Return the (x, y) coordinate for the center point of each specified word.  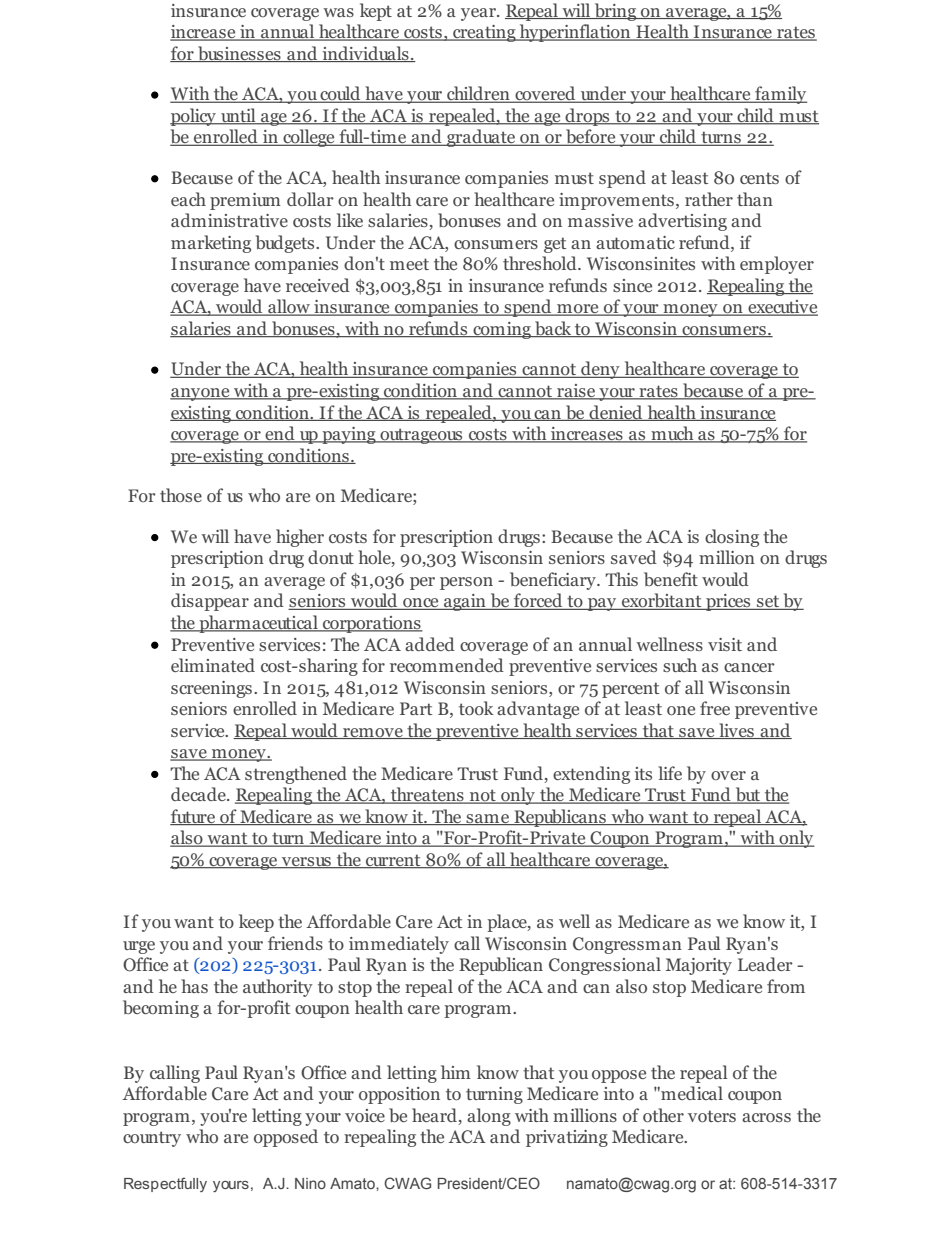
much (672, 434)
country (152, 1139)
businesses (239, 54)
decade (199, 794)
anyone (201, 394)
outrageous (421, 436)
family (780, 95)
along (489, 1117)
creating (484, 33)
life (670, 773)
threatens (427, 795)
